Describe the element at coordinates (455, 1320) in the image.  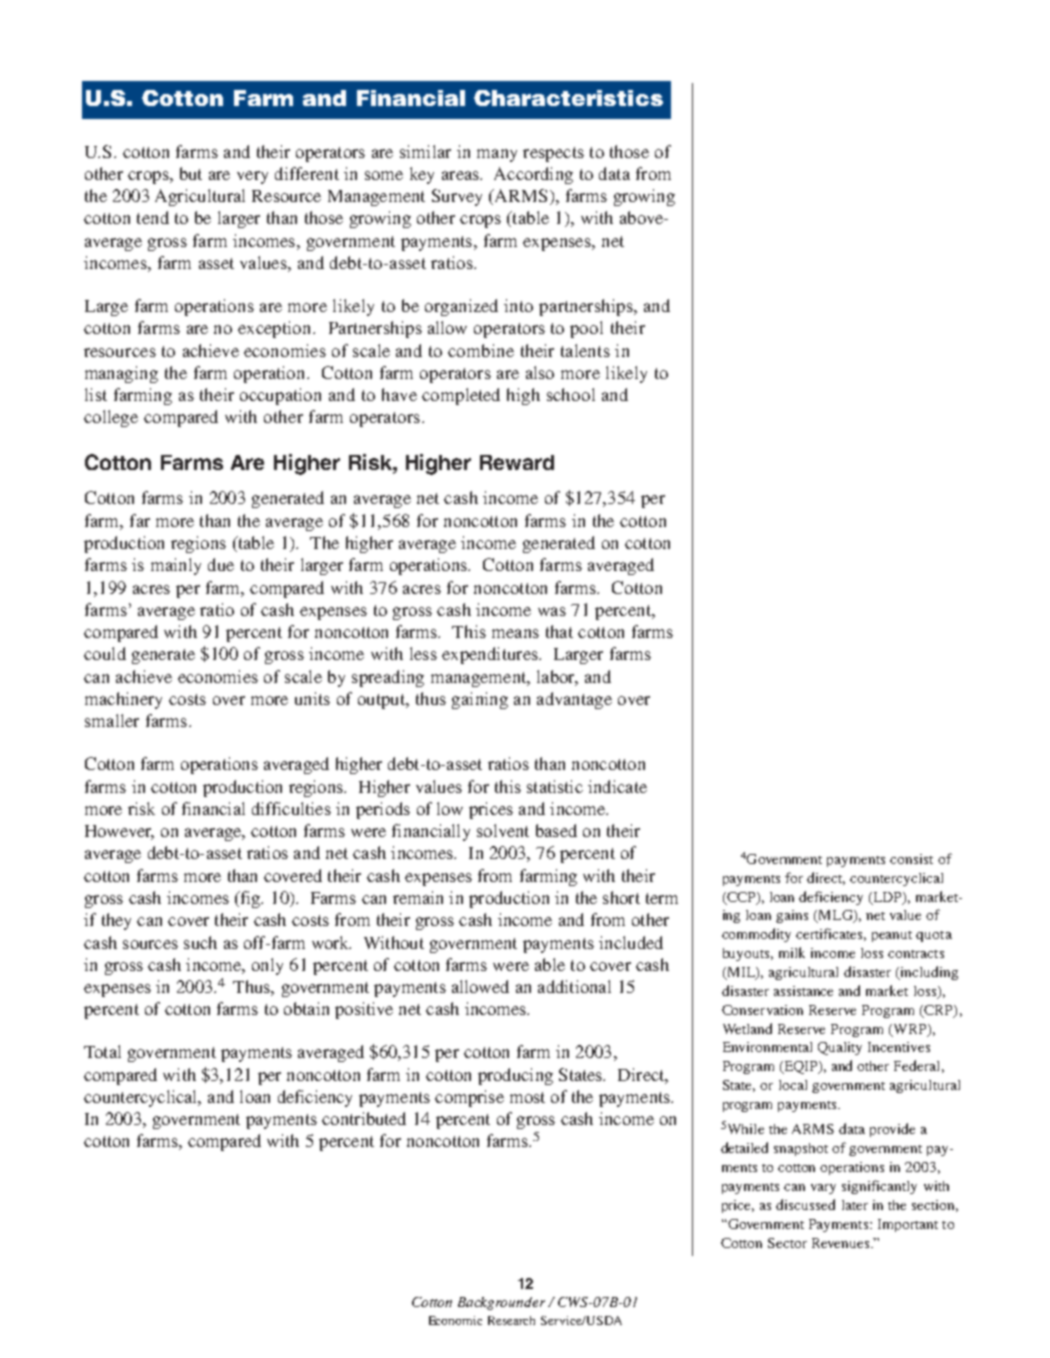
I see `Economic` at that location.
